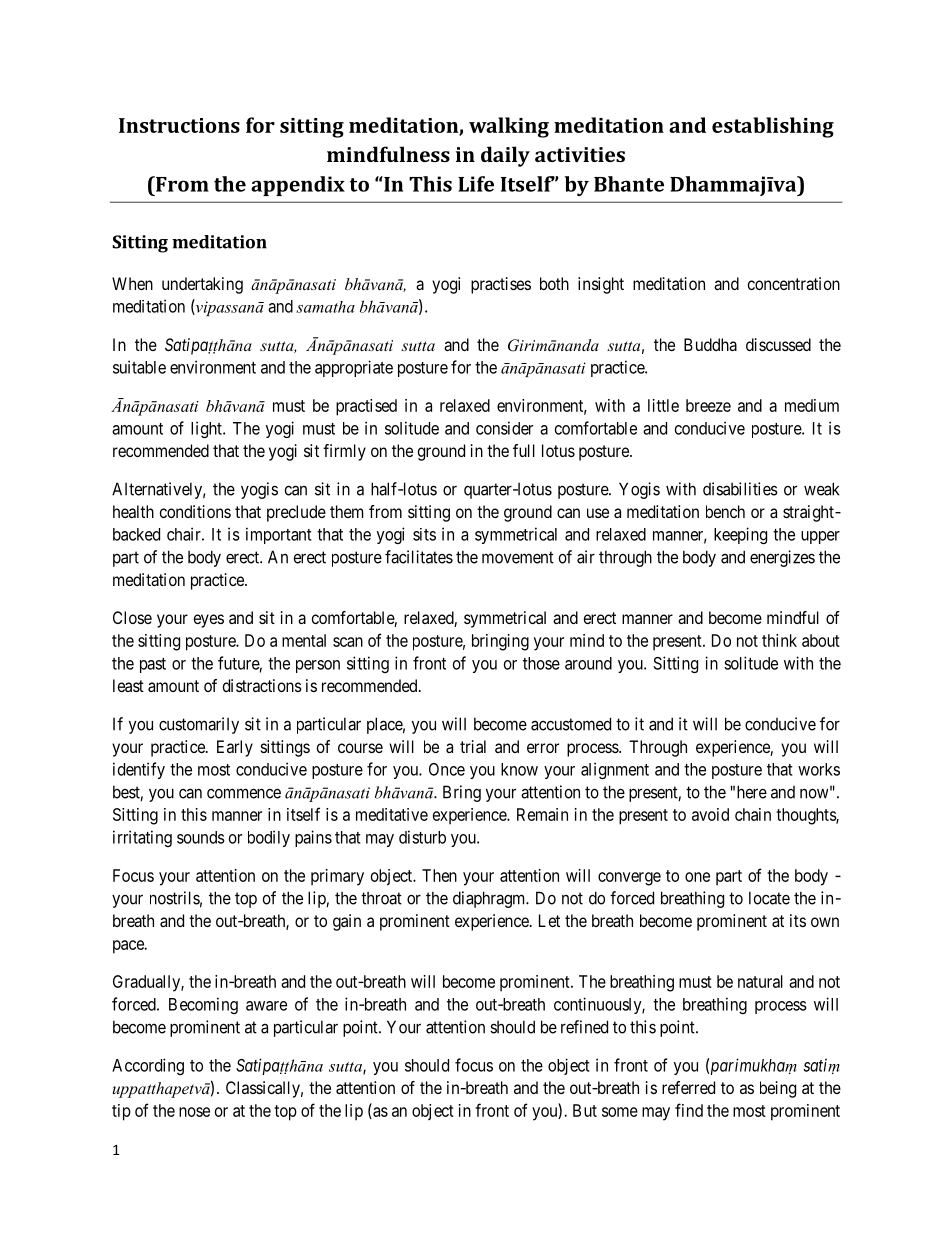  I want to click on But, so click(585, 1110).
